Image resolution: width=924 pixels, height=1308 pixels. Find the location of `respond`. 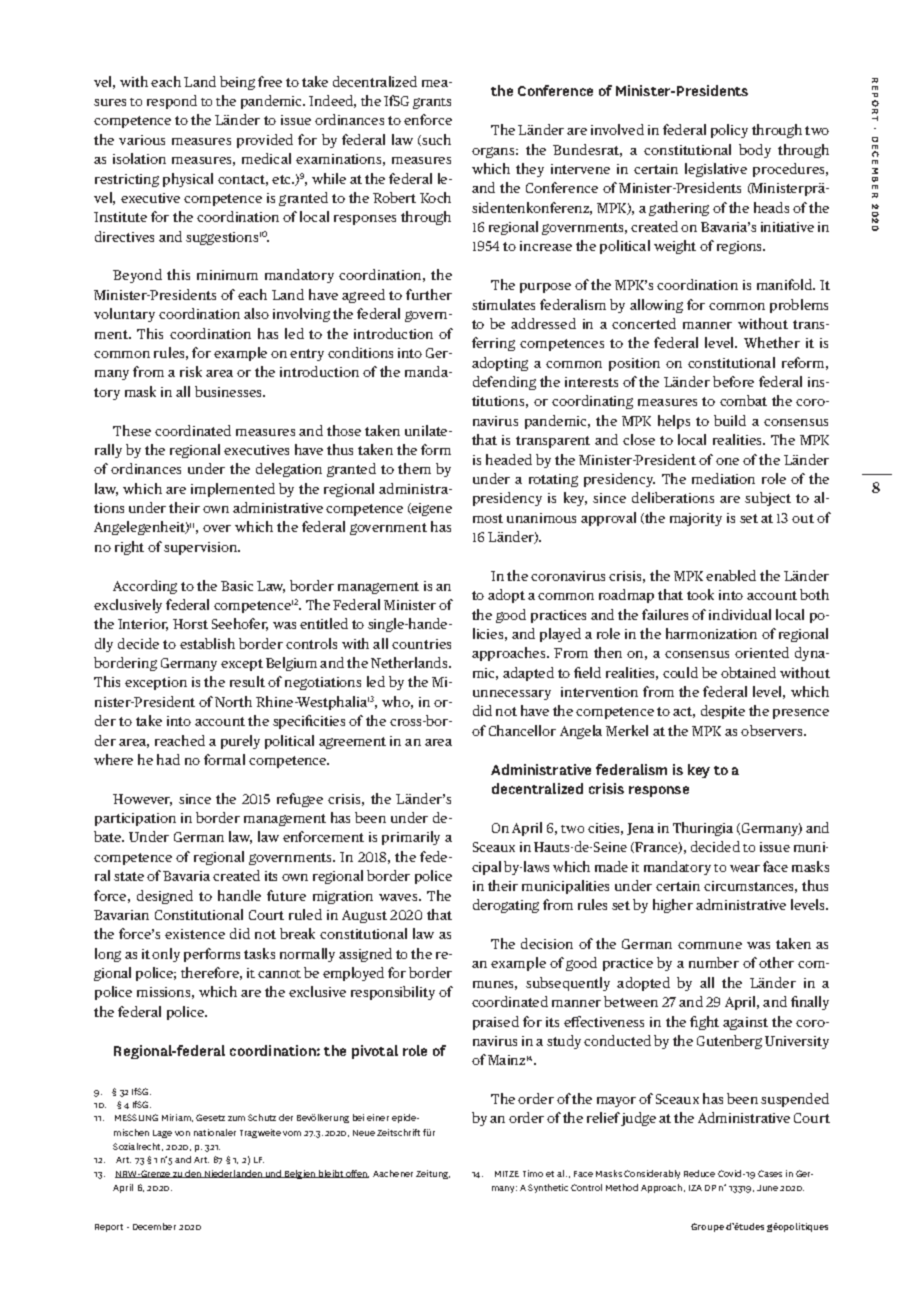

respond is located at coordinates (172, 102).
